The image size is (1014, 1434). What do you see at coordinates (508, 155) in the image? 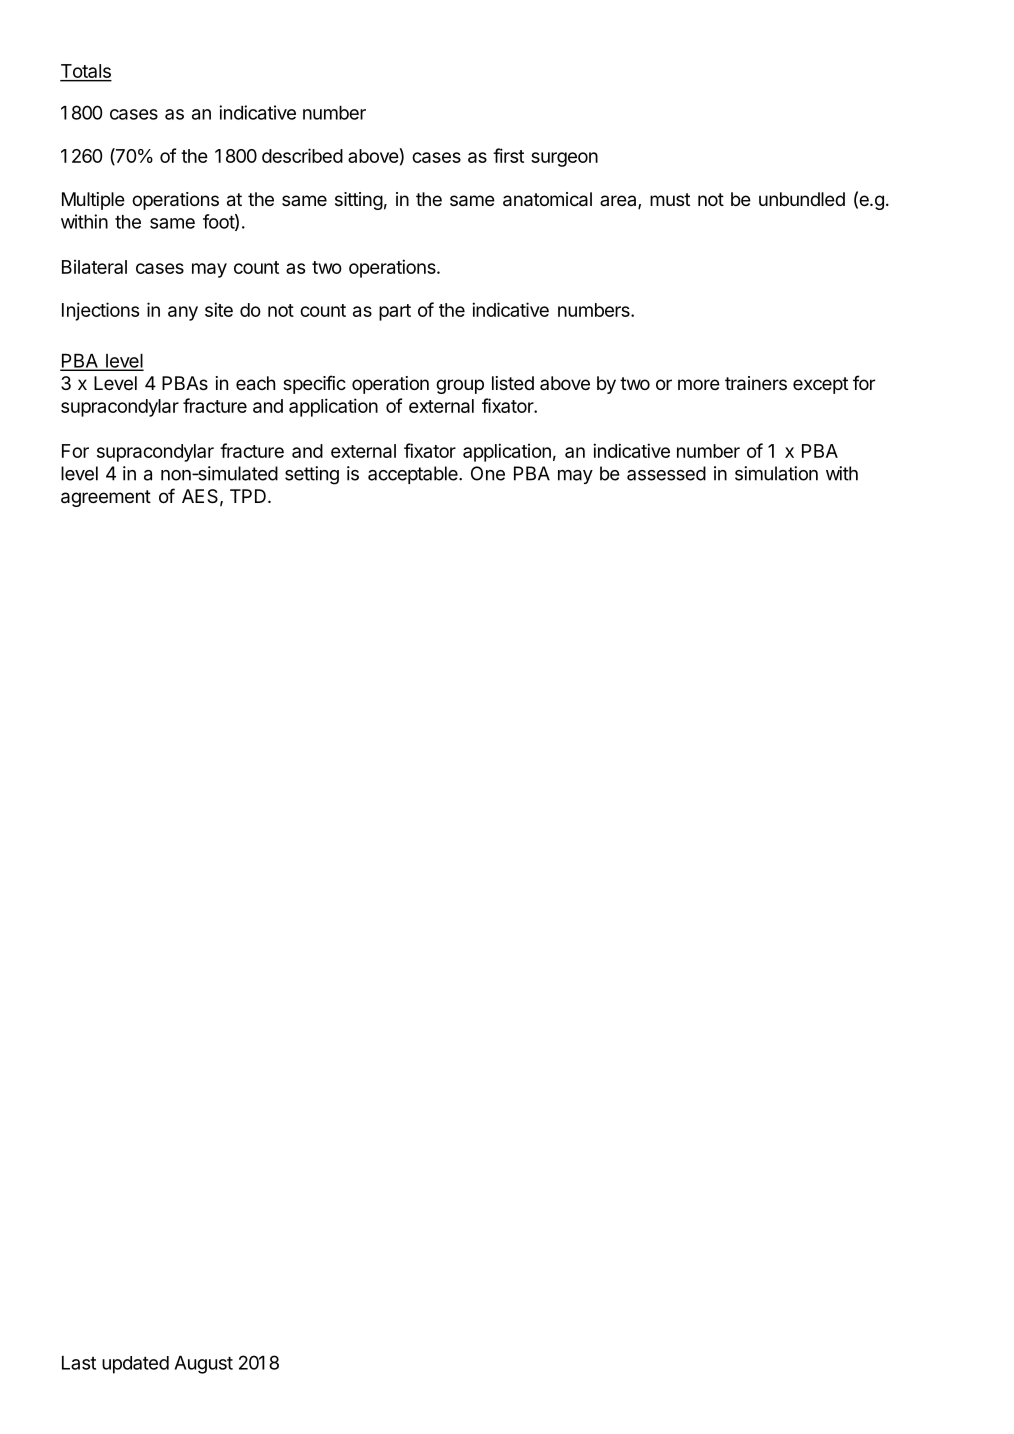
I see `first` at bounding box center [508, 155].
